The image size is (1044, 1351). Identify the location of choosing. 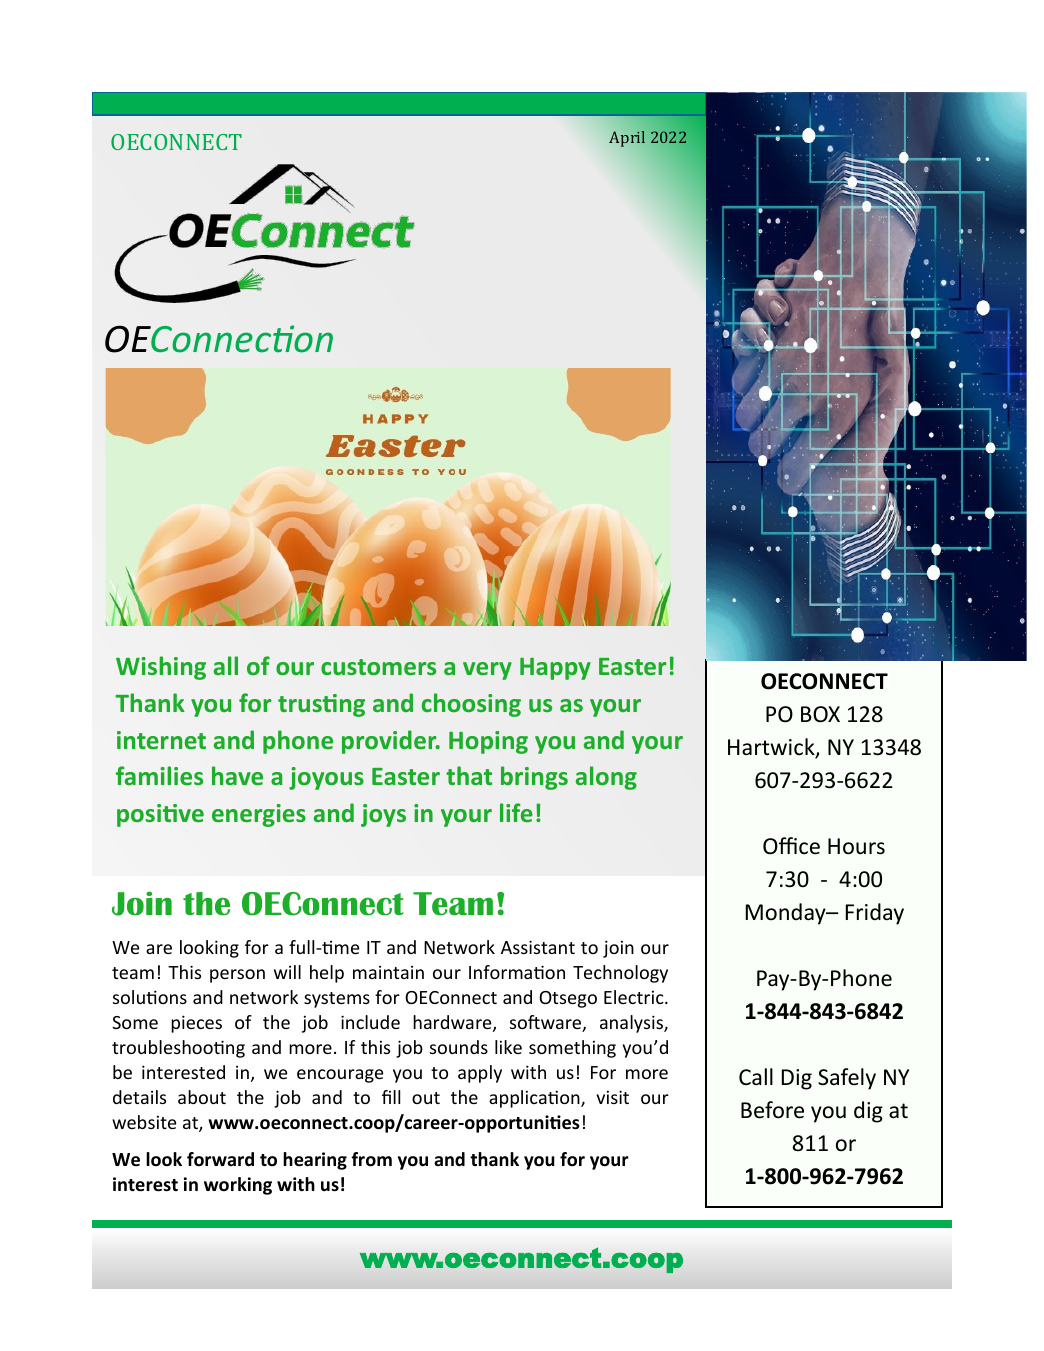
(471, 705).
